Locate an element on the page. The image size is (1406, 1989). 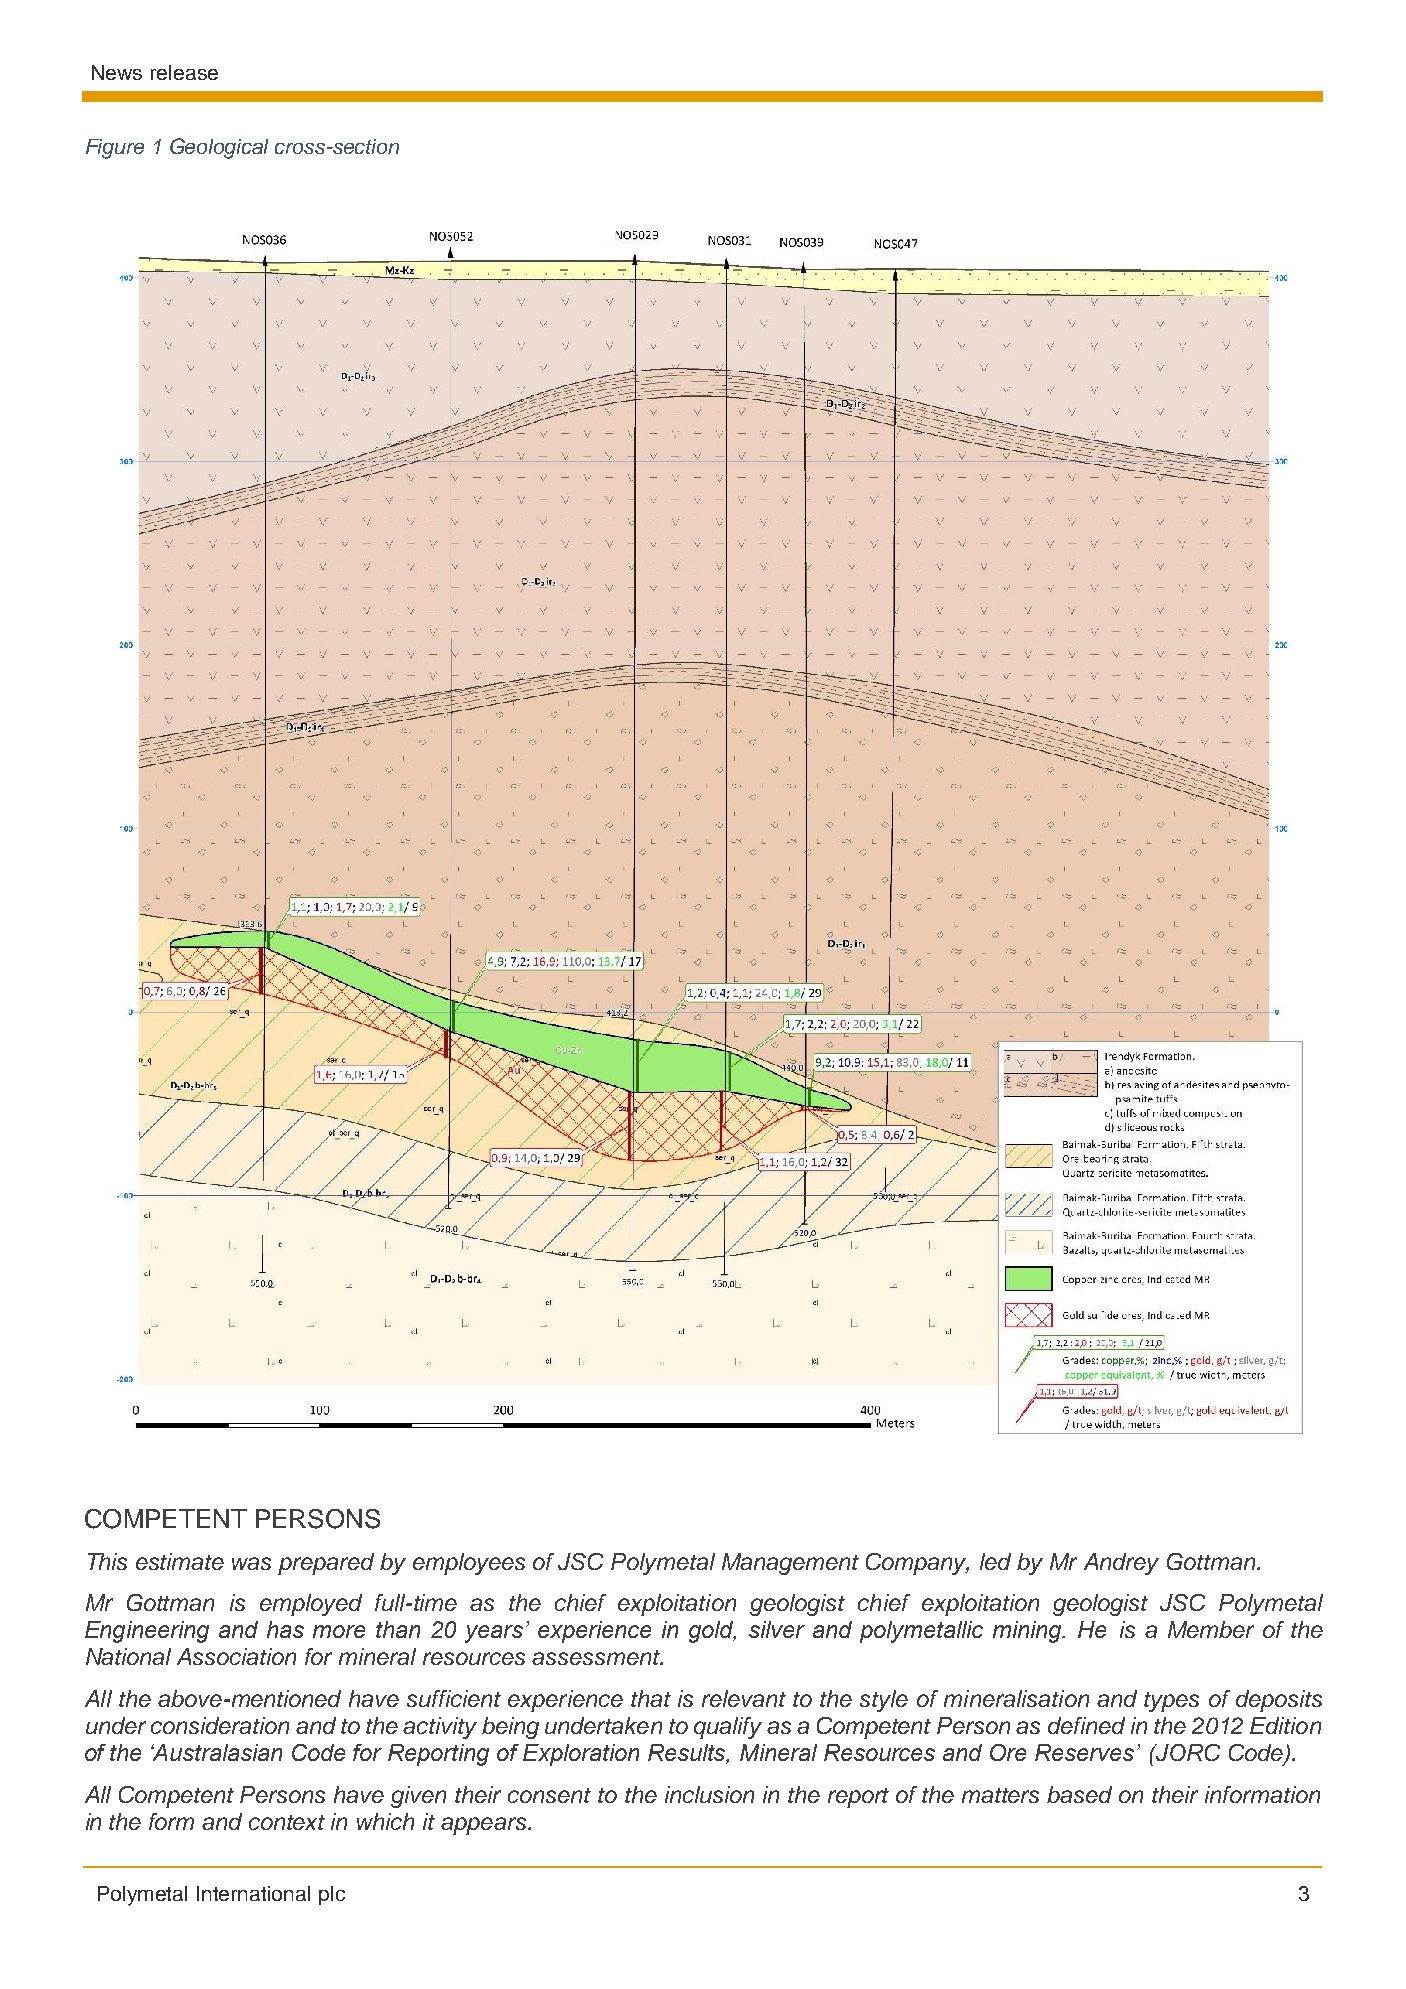
Andrey is located at coordinates (1121, 1564).
